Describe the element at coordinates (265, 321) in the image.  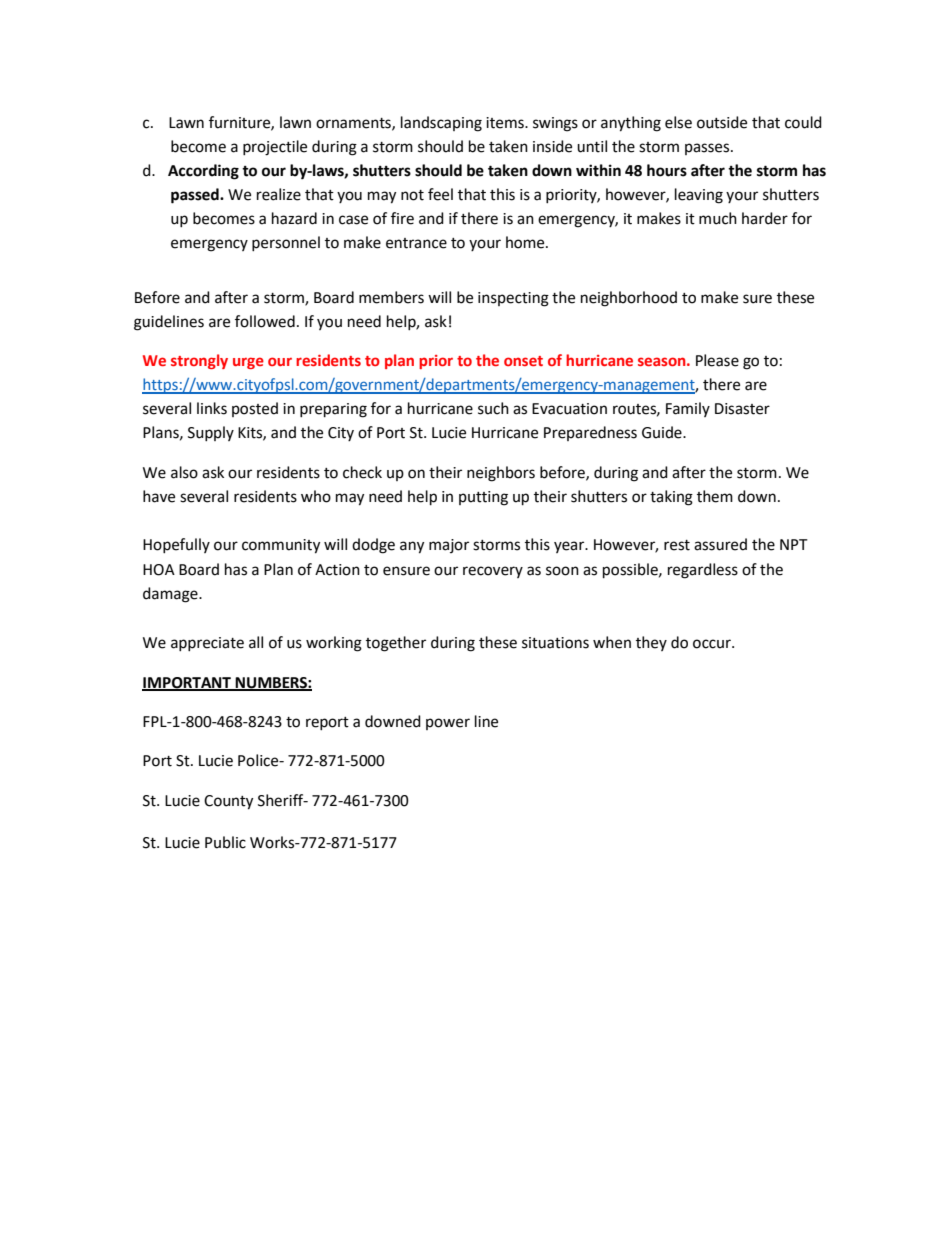
I see `followed` at that location.
